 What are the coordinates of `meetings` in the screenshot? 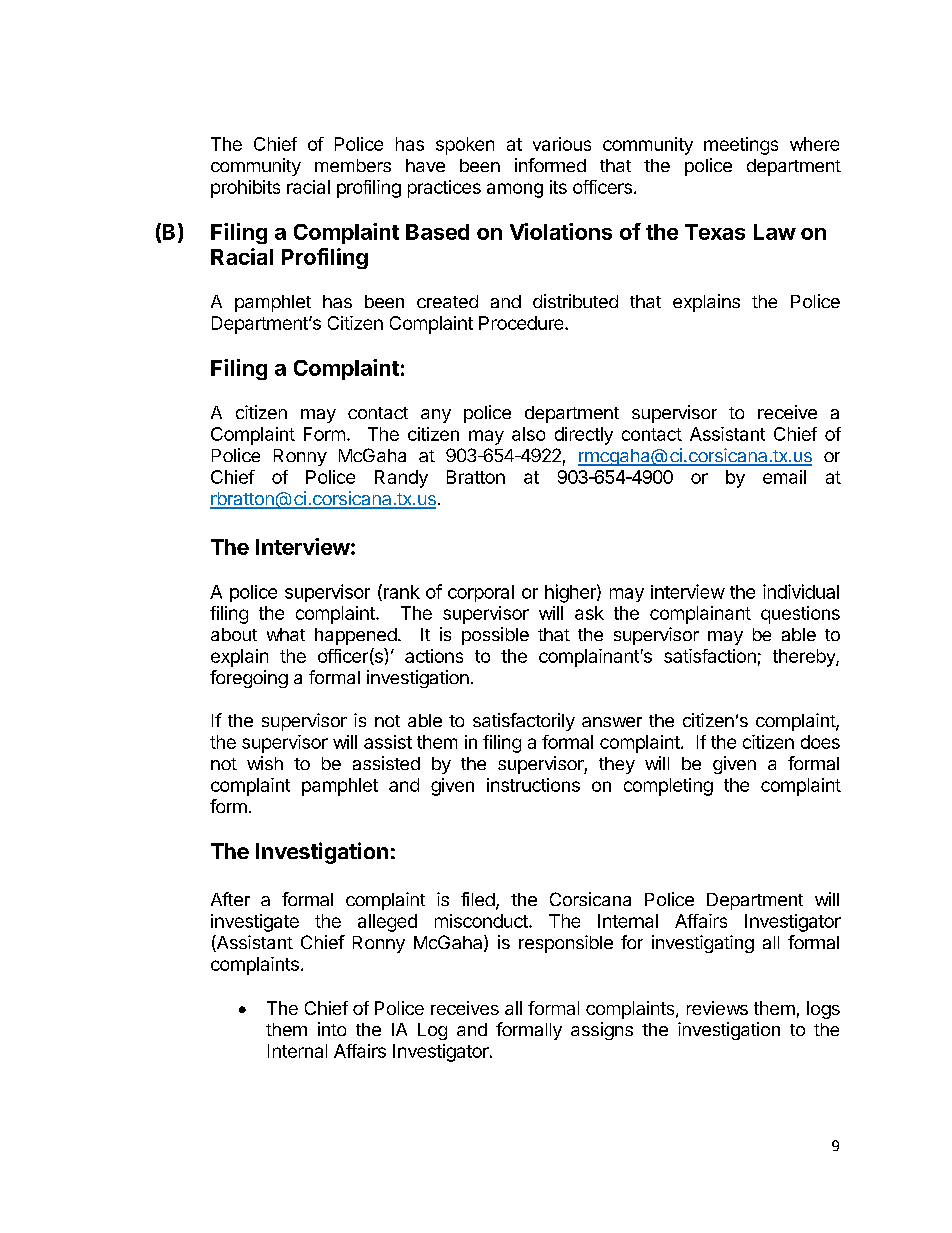 It's located at (741, 146).
